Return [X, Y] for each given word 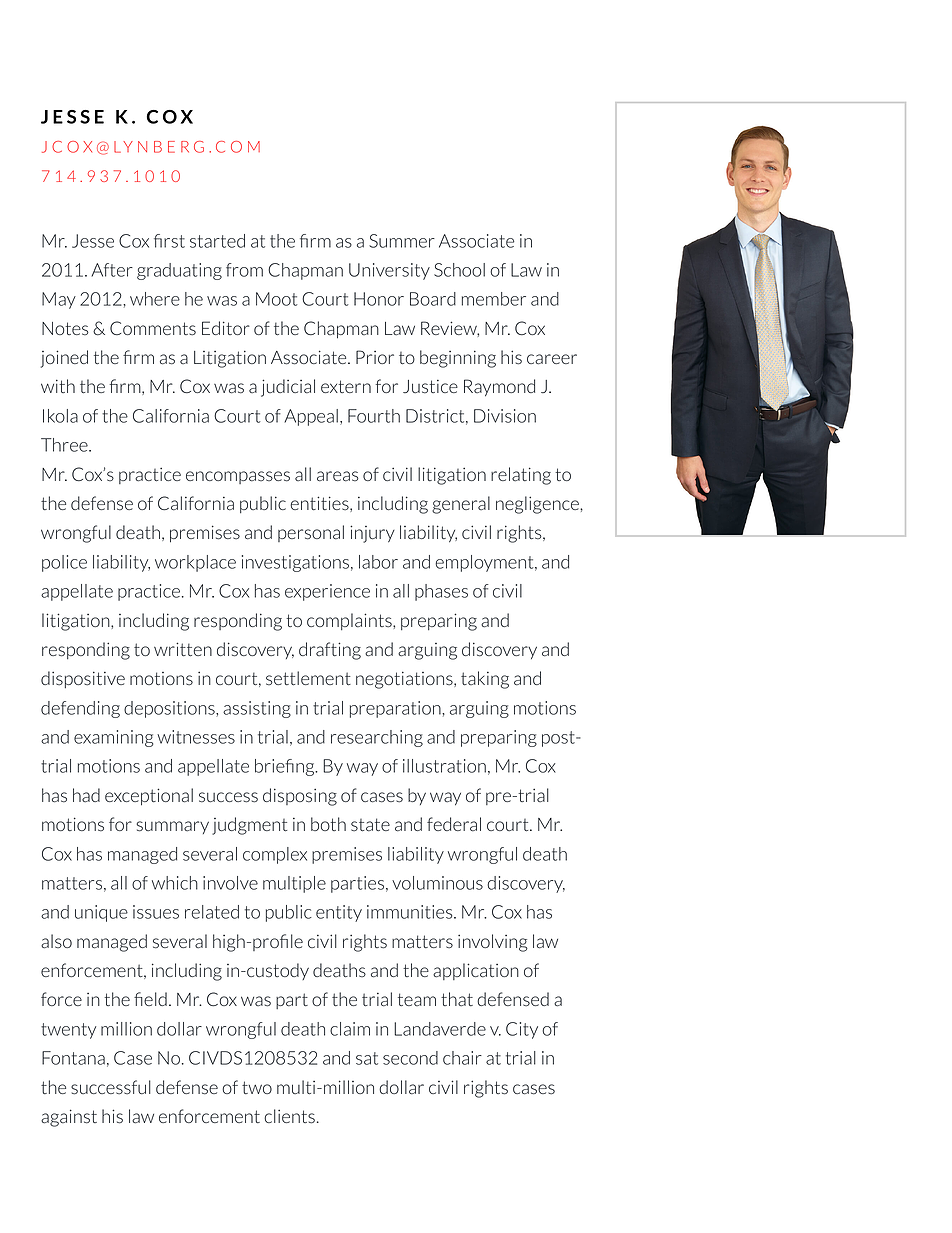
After [112, 270]
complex [275, 855]
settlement [308, 678]
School [459, 270]
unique [101, 913]
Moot [276, 299]
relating [521, 476]
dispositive [83, 679]
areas [338, 476]
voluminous [437, 883]
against [69, 1118]
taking [485, 680]
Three [65, 445]
